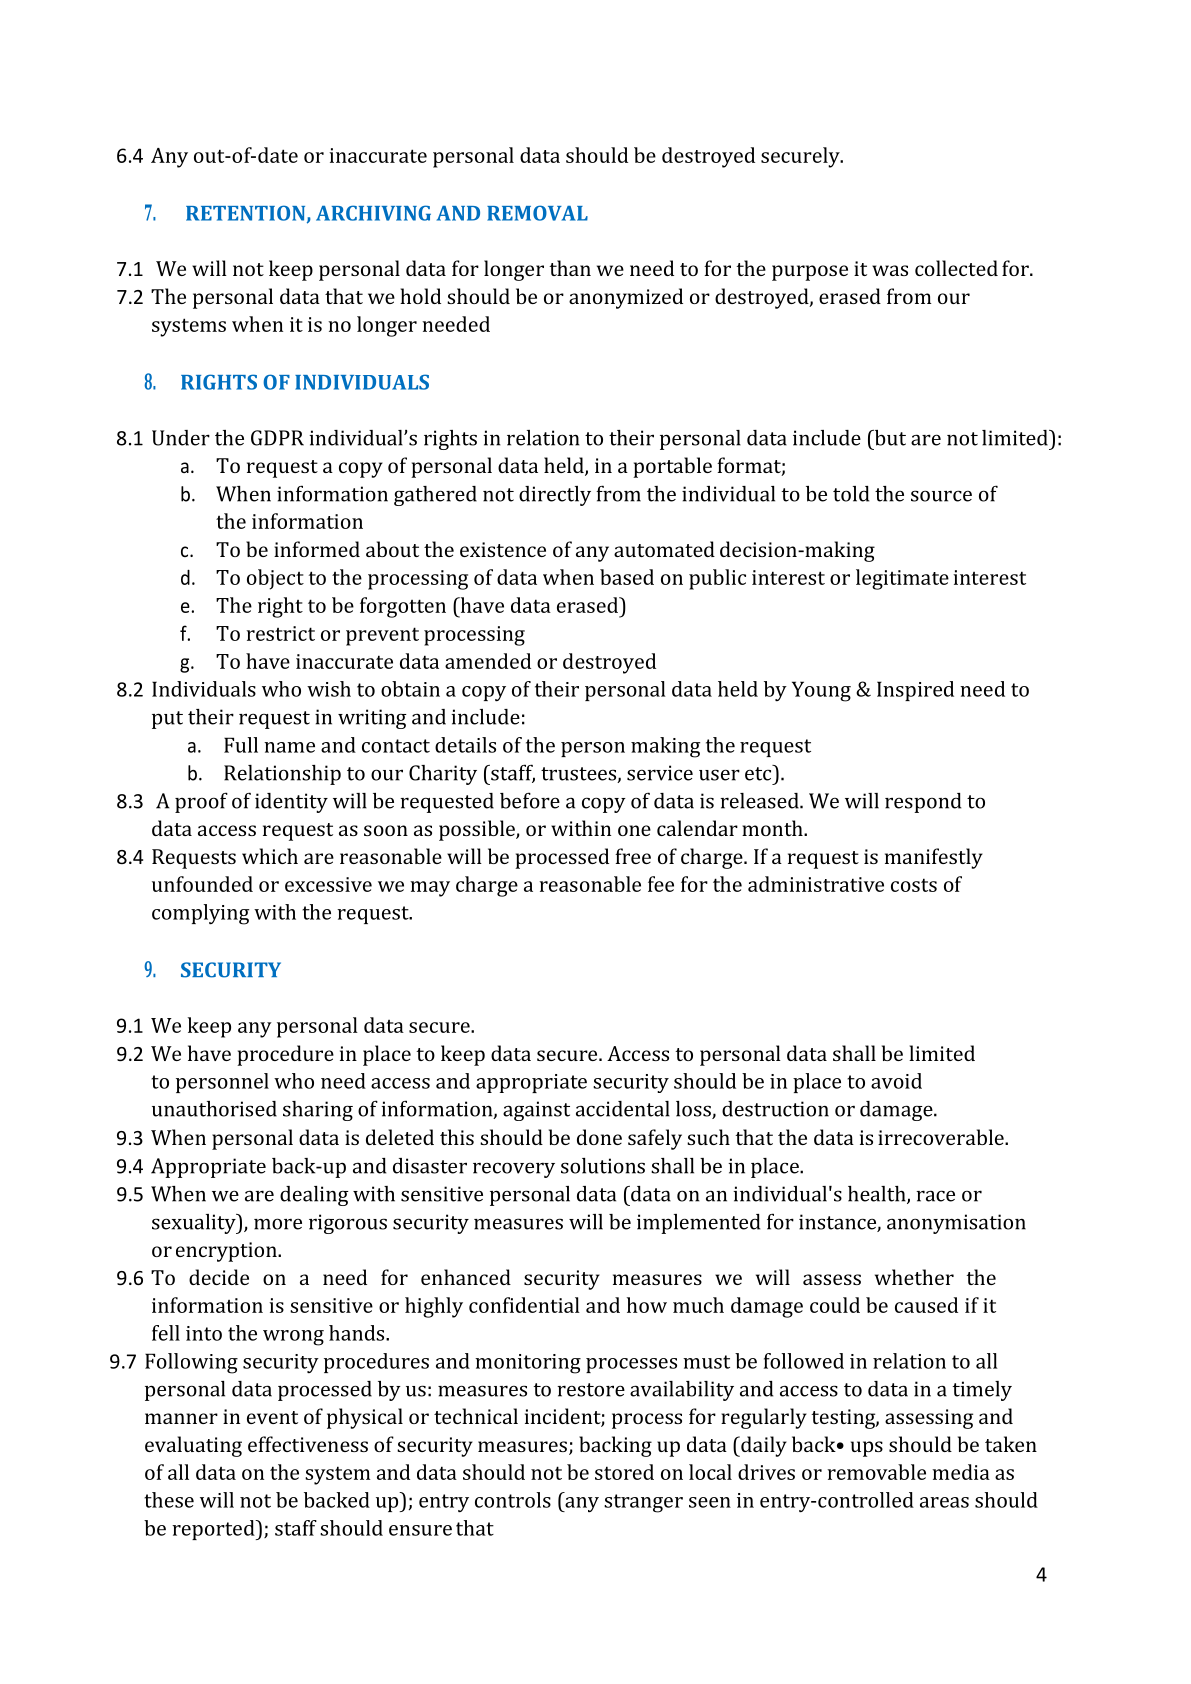 Image resolution: width=1191 pixels, height=1684 pixels. Describe the element at coordinates (633, 856) in the image. I see `free` at that location.
